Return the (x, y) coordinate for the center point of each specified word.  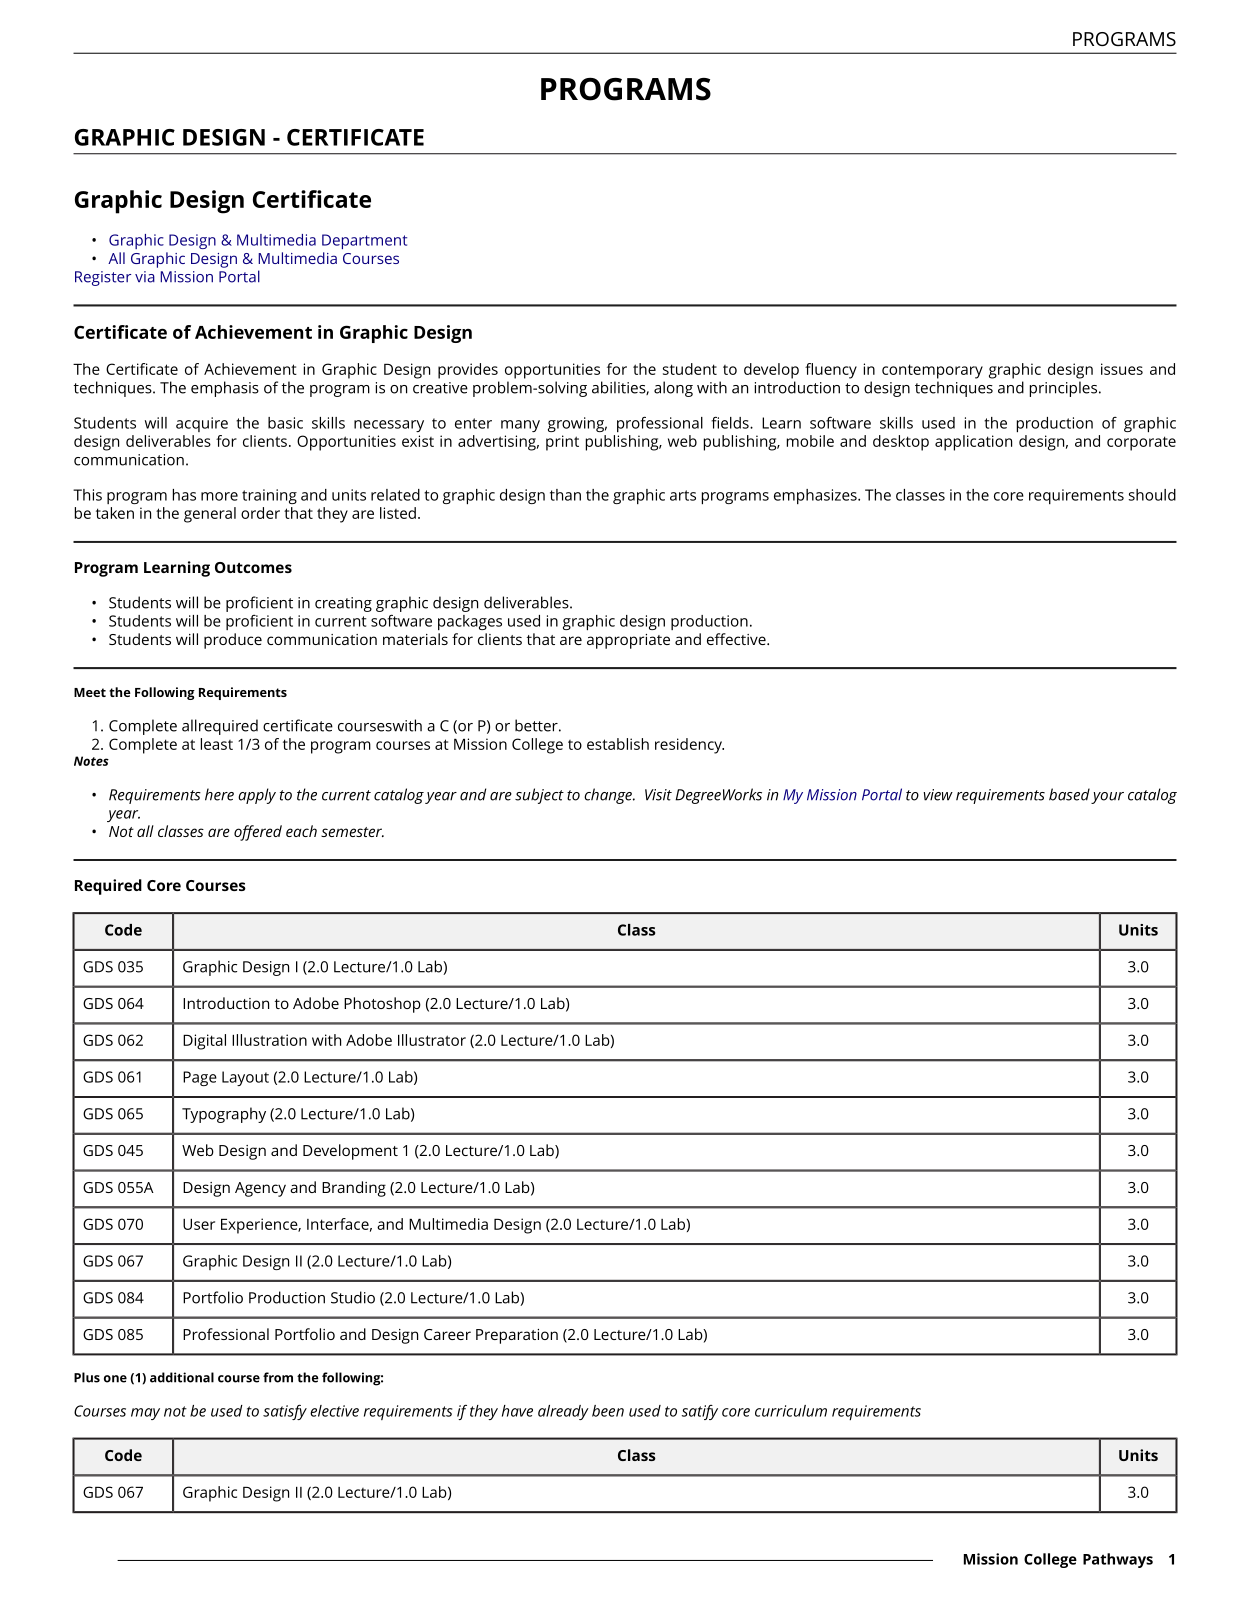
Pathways (1118, 1560)
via (145, 277)
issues (1122, 369)
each (301, 831)
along (673, 389)
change (609, 796)
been (608, 1411)
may (145, 1414)
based (1069, 794)
